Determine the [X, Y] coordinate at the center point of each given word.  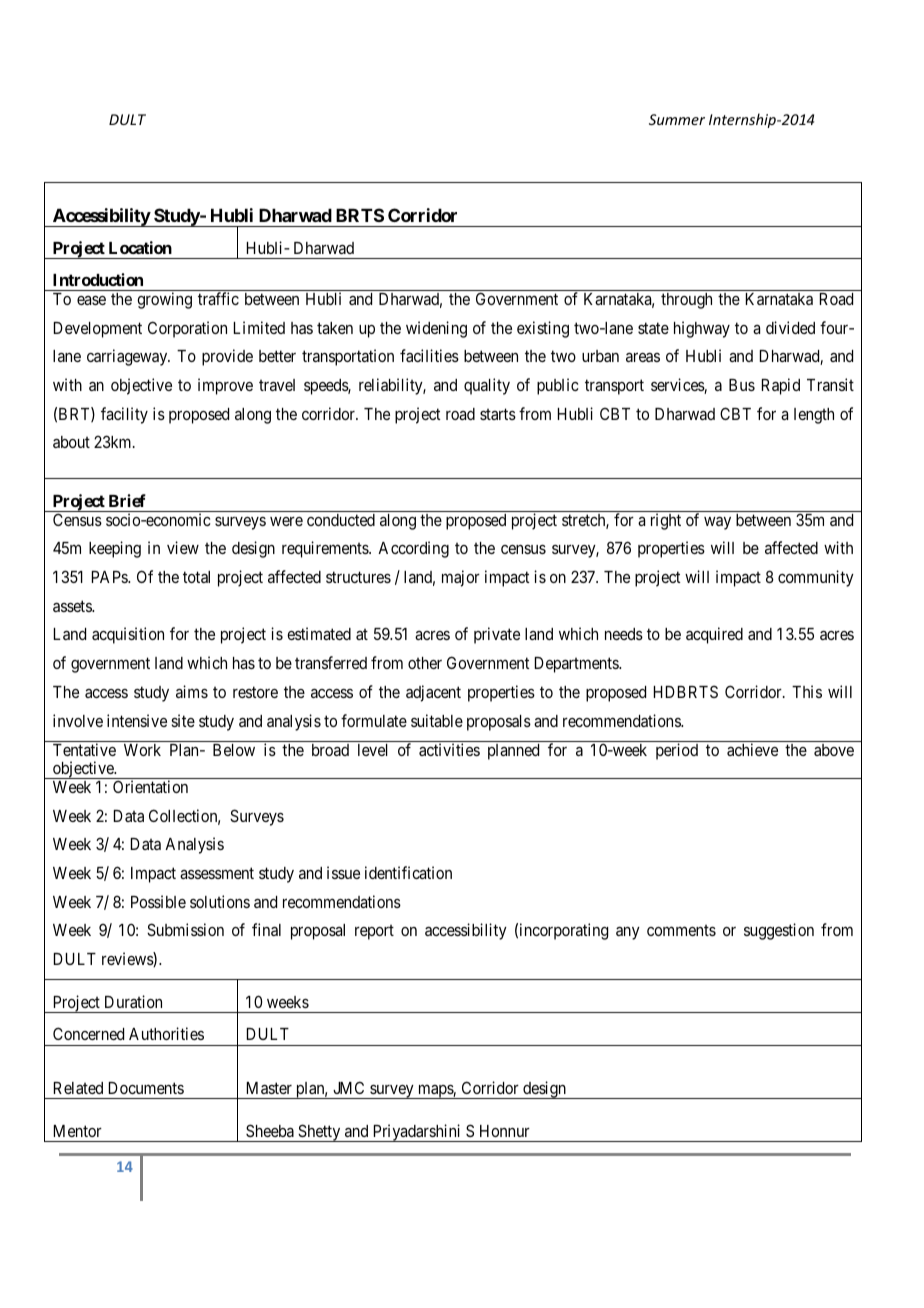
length [814, 416]
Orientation [150, 786]
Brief [127, 500]
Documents [146, 1088]
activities [449, 749]
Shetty [319, 1133]
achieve [752, 749]
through [686, 301]
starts [498, 414]
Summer [677, 119]
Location [140, 247]
